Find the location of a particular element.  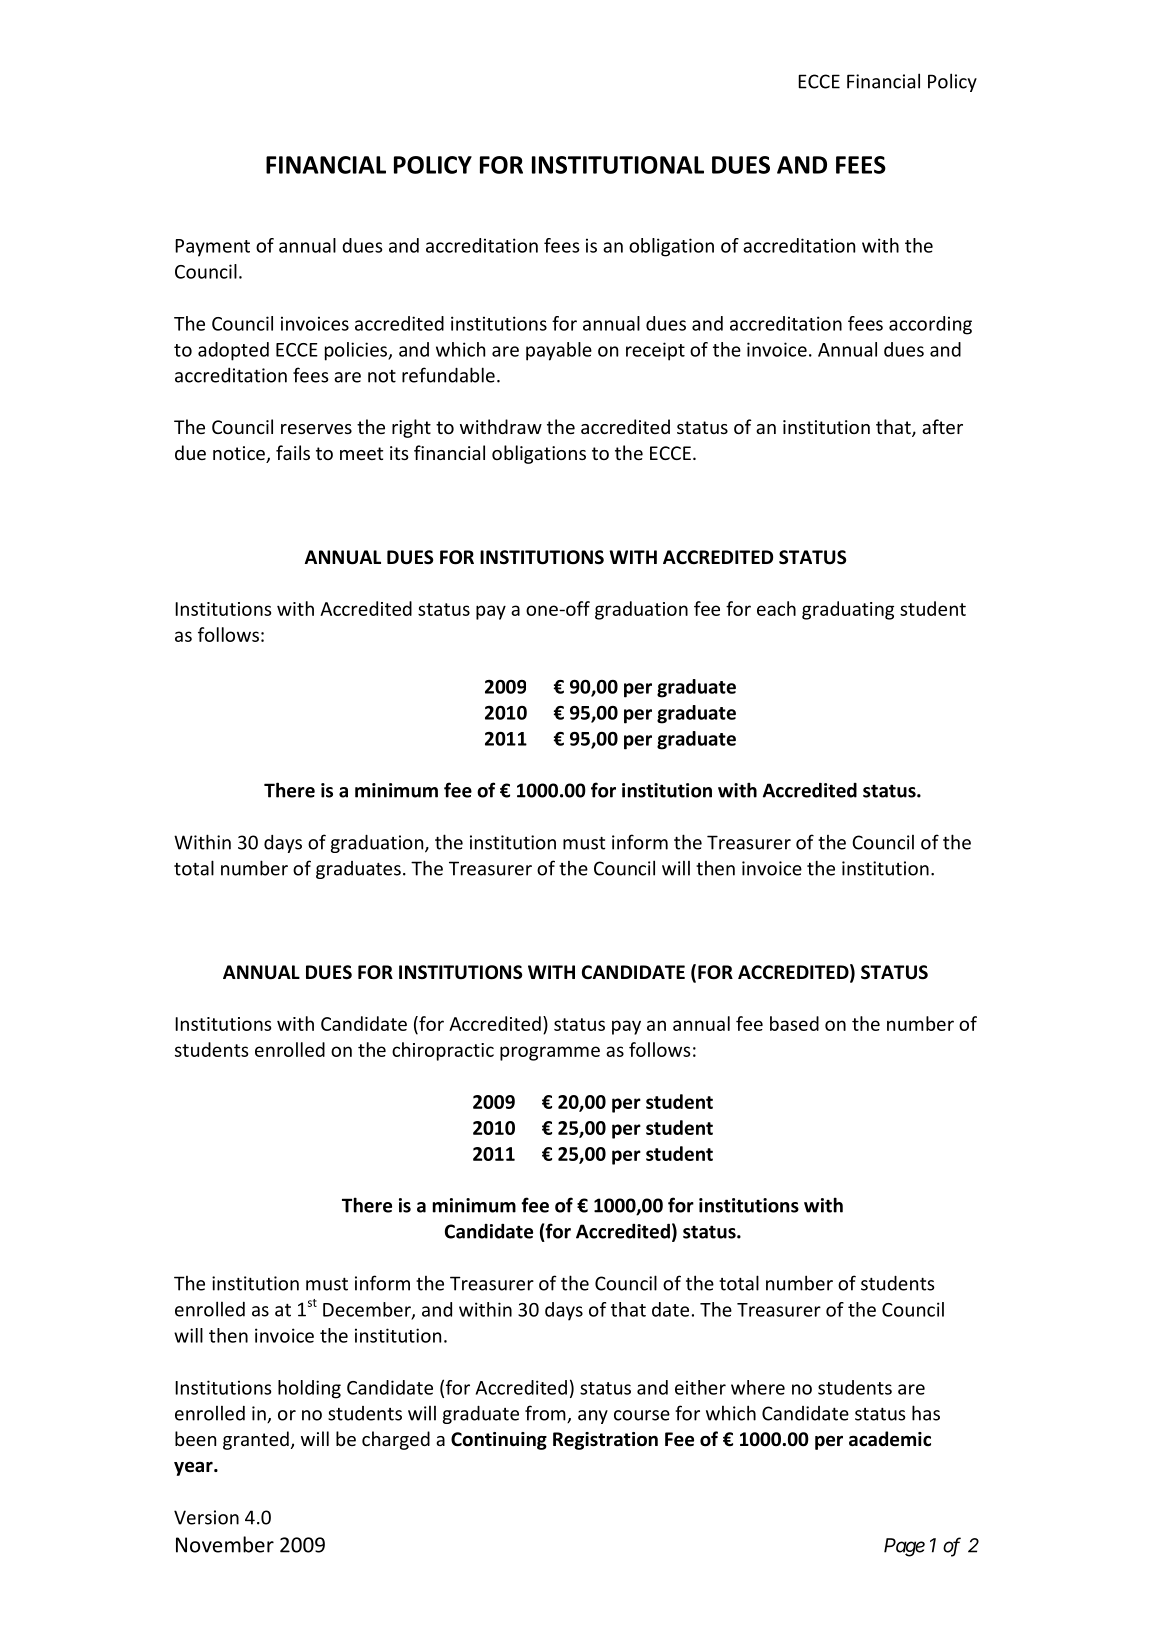

programme is located at coordinates (550, 1053).
